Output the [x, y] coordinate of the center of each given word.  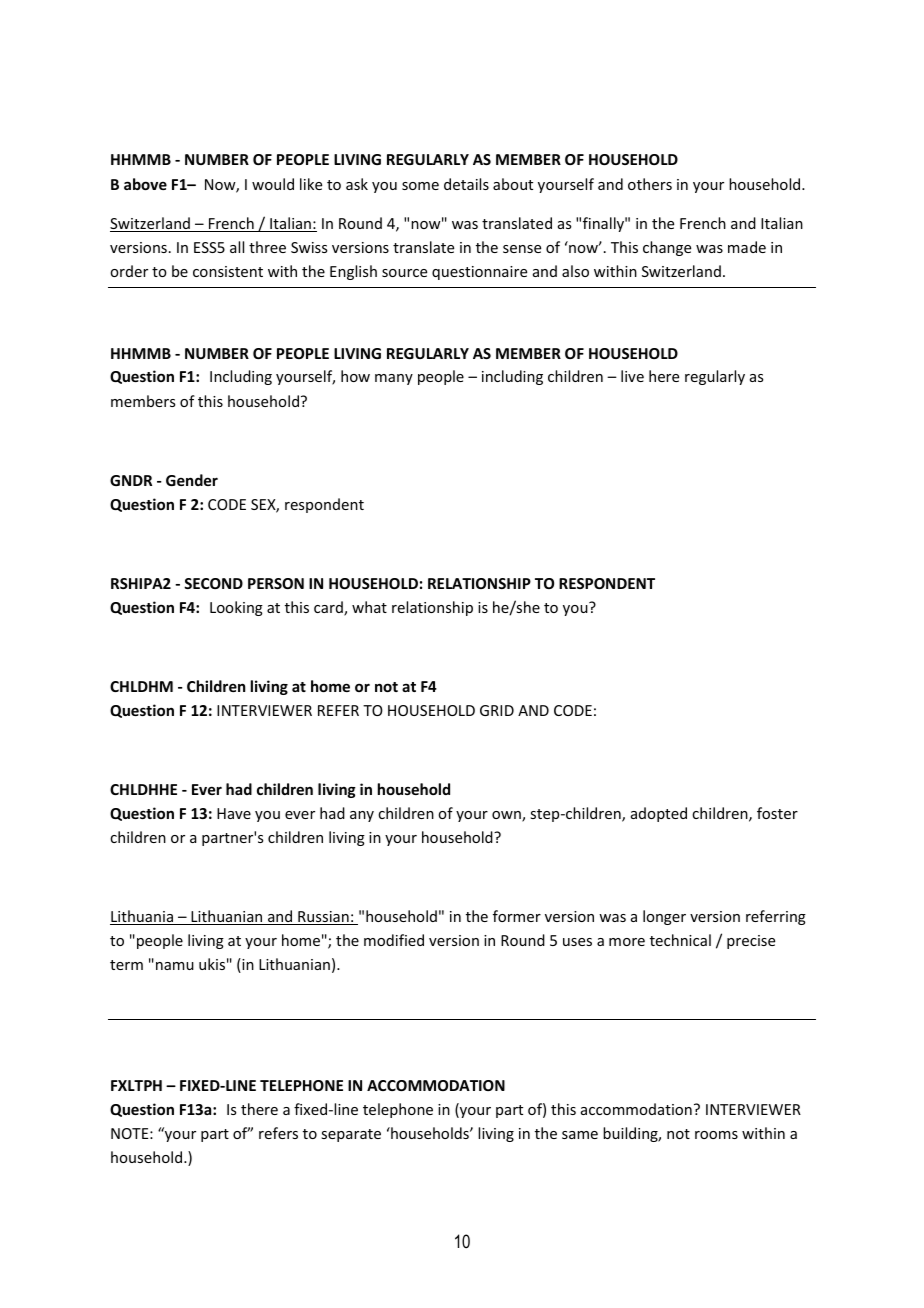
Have [234, 813]
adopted [659, 814]
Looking [236, 608]
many [394, 379]
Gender [192, 480]
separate [351, 1135]
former [517, 916]
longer [664, 917]
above [145, 184]
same [580, 1135]
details [466, 184]
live [632, 376]
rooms [716, 1135]
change [667, 248]
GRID [497, 710]
